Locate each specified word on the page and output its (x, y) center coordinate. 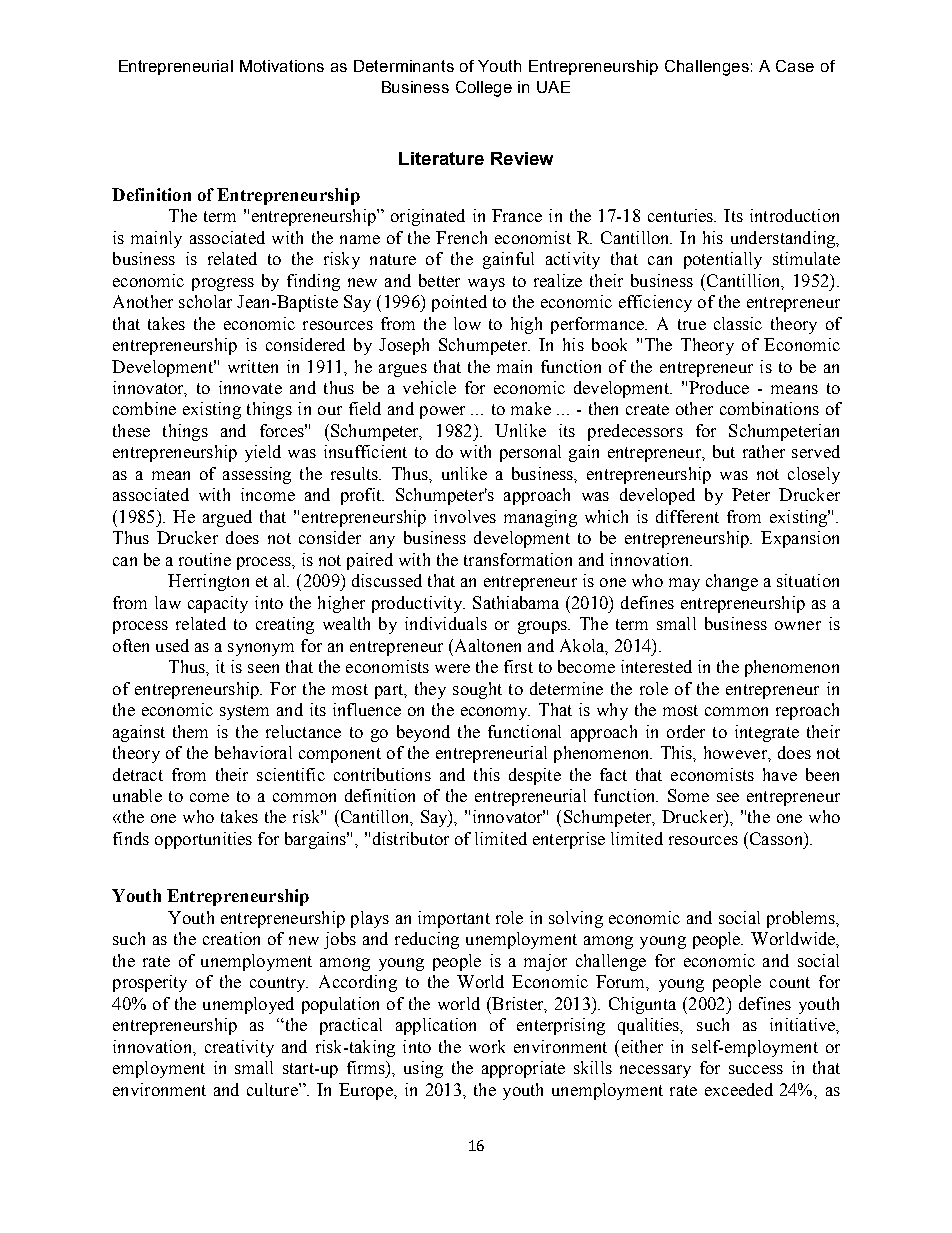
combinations (769, 408)
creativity (239, 1048)
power (442, 412)
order (686, 731)
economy (495, 713)
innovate (250, 387)
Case (795, 66)
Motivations (282, 66)
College (484, 89)
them (190, 731)
